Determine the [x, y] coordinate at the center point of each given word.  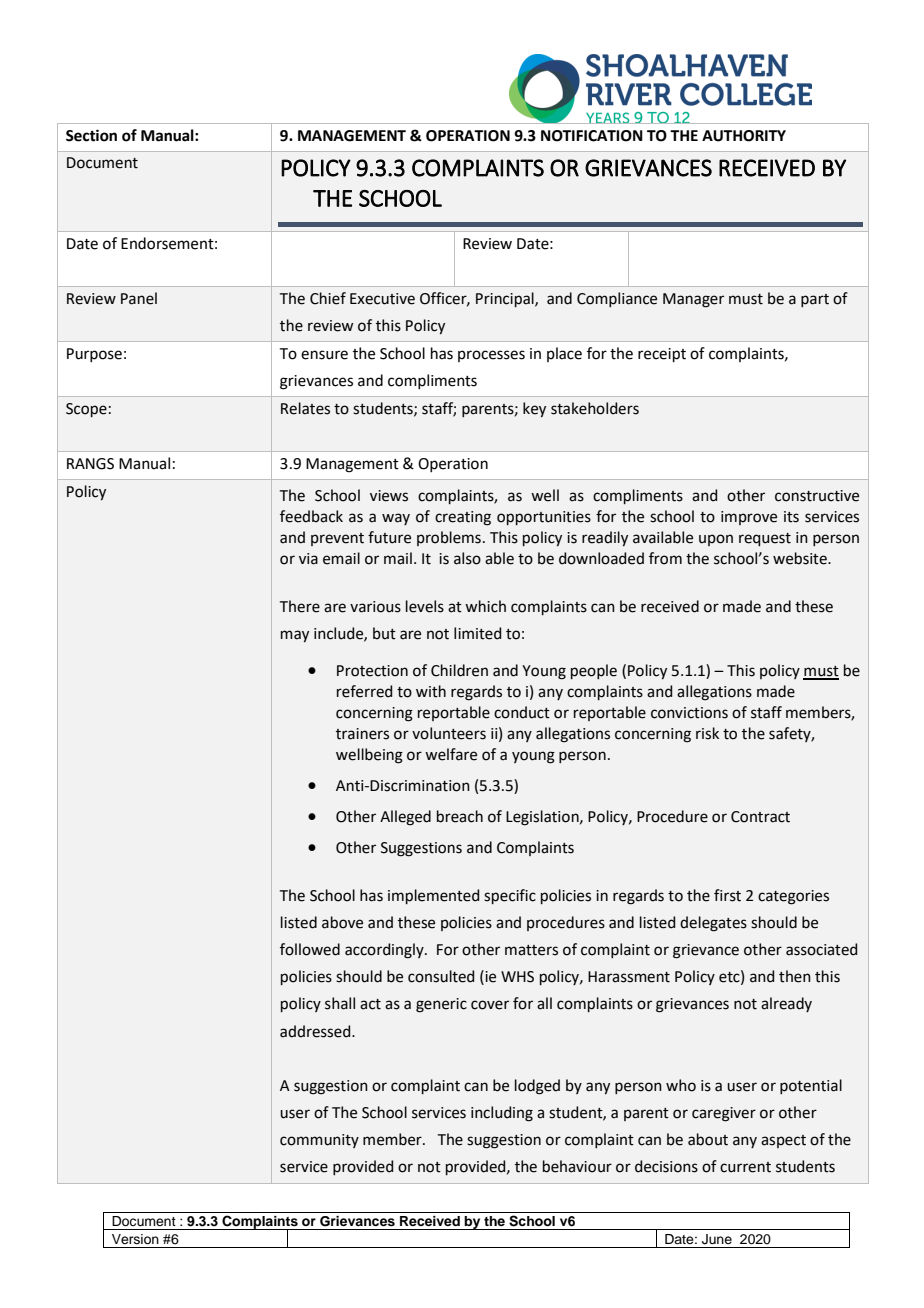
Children [459, 670]
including [502, 1114]
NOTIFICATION [592, 136]
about [708, 1139]
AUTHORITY [744, 136]
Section [91, 135]
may [295, 636]
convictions [689, 713]
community [319, 1141]
